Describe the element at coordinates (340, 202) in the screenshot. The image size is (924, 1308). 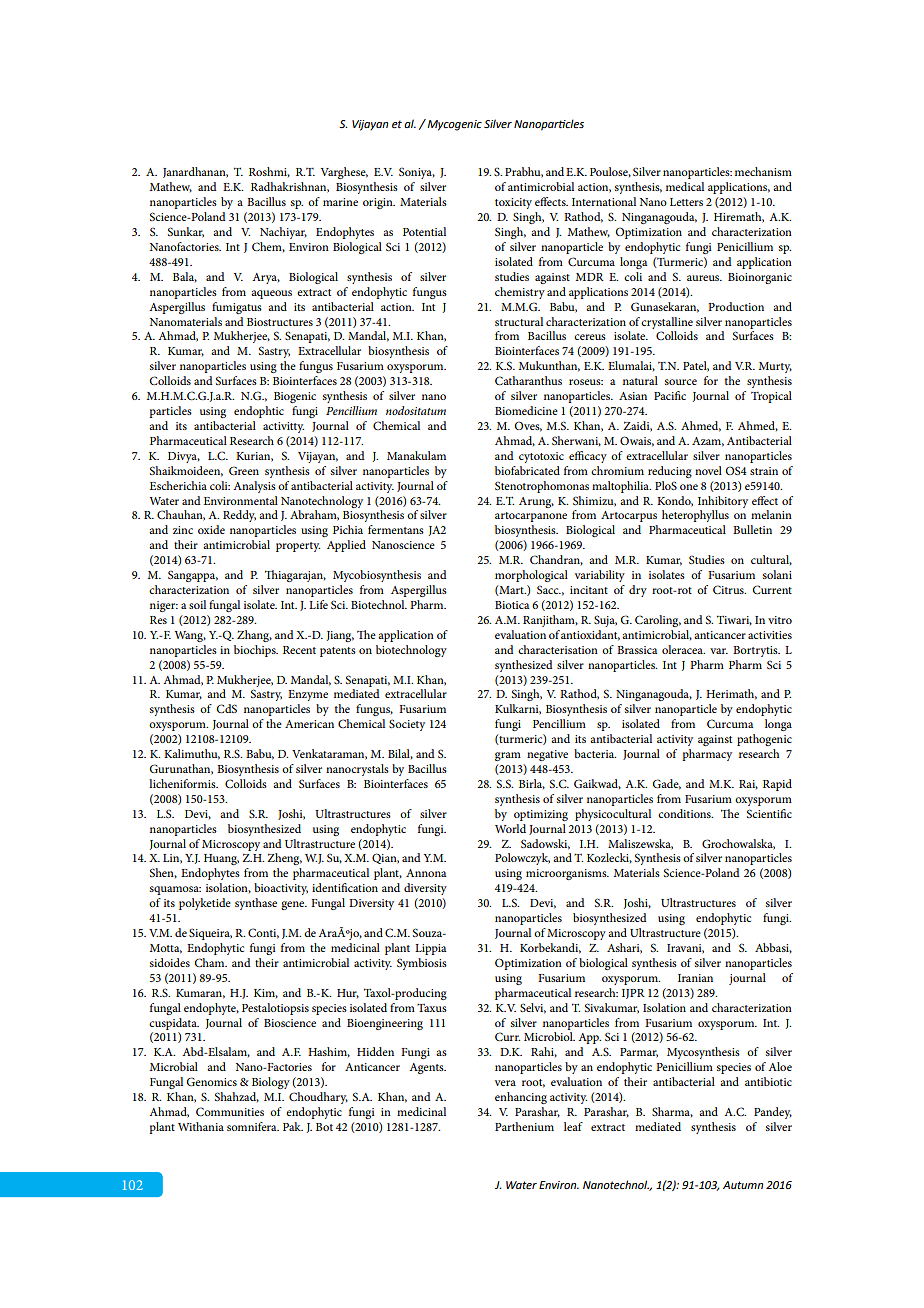
I see `marine` at that location.
